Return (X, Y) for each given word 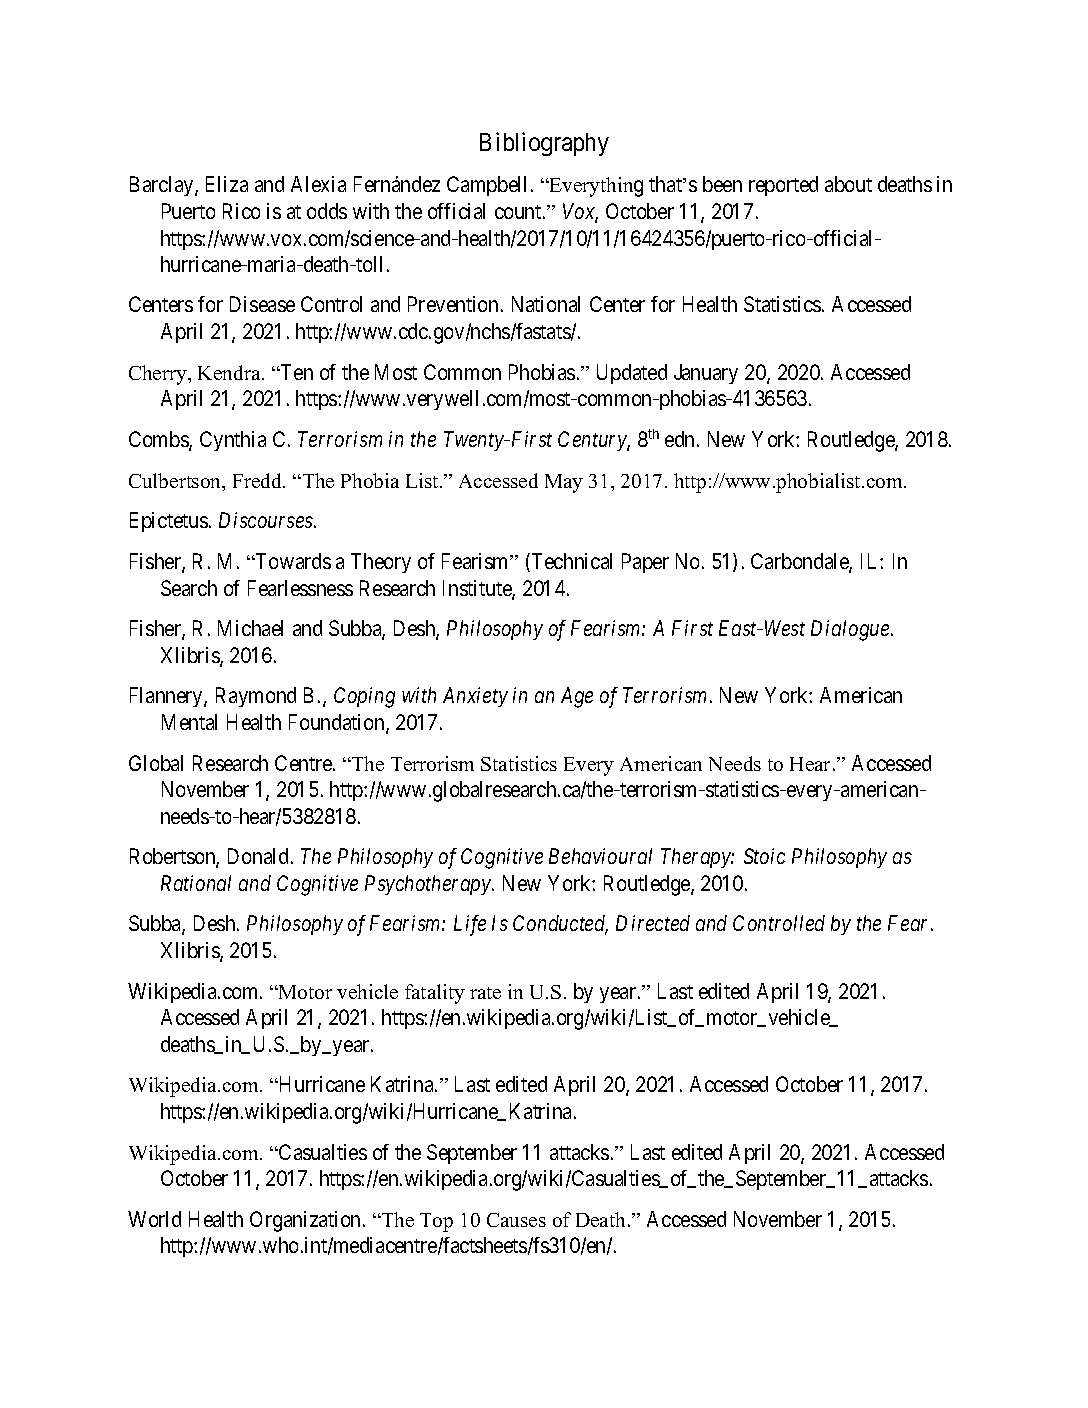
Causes (516, 1220)
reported (783, 186)
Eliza (227, 184)
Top (436, 1222)
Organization (305, 1221)
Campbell (486, 186)
